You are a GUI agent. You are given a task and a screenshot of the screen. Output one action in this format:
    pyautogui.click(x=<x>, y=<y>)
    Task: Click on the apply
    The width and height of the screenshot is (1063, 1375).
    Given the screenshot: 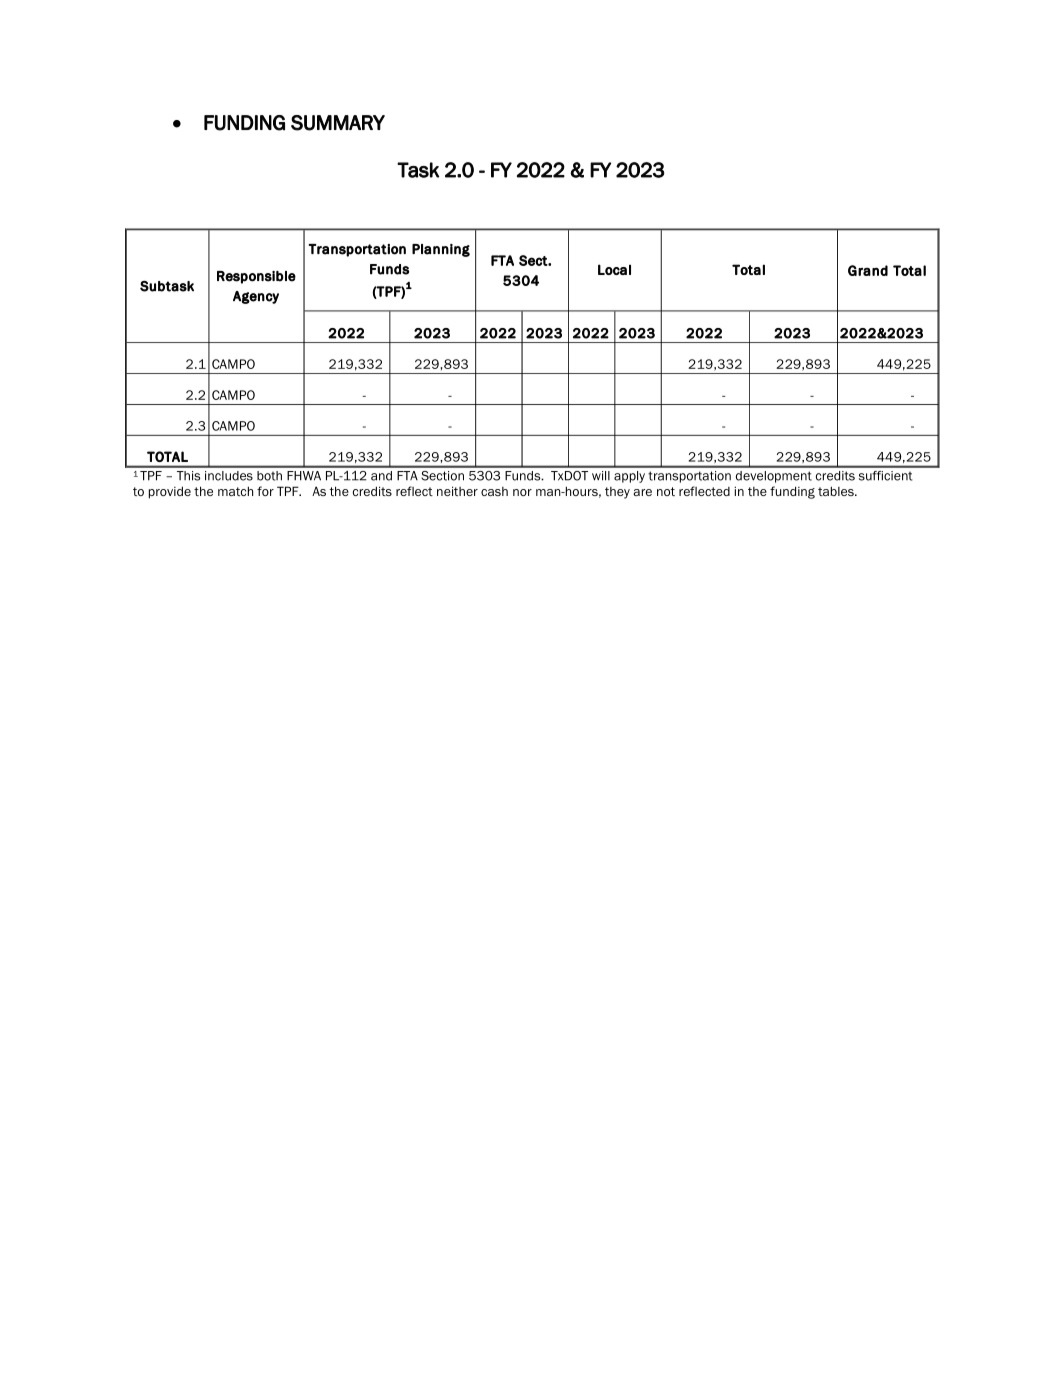 What is the action you would take?
    pyautogui.click(x=629, y=477)
